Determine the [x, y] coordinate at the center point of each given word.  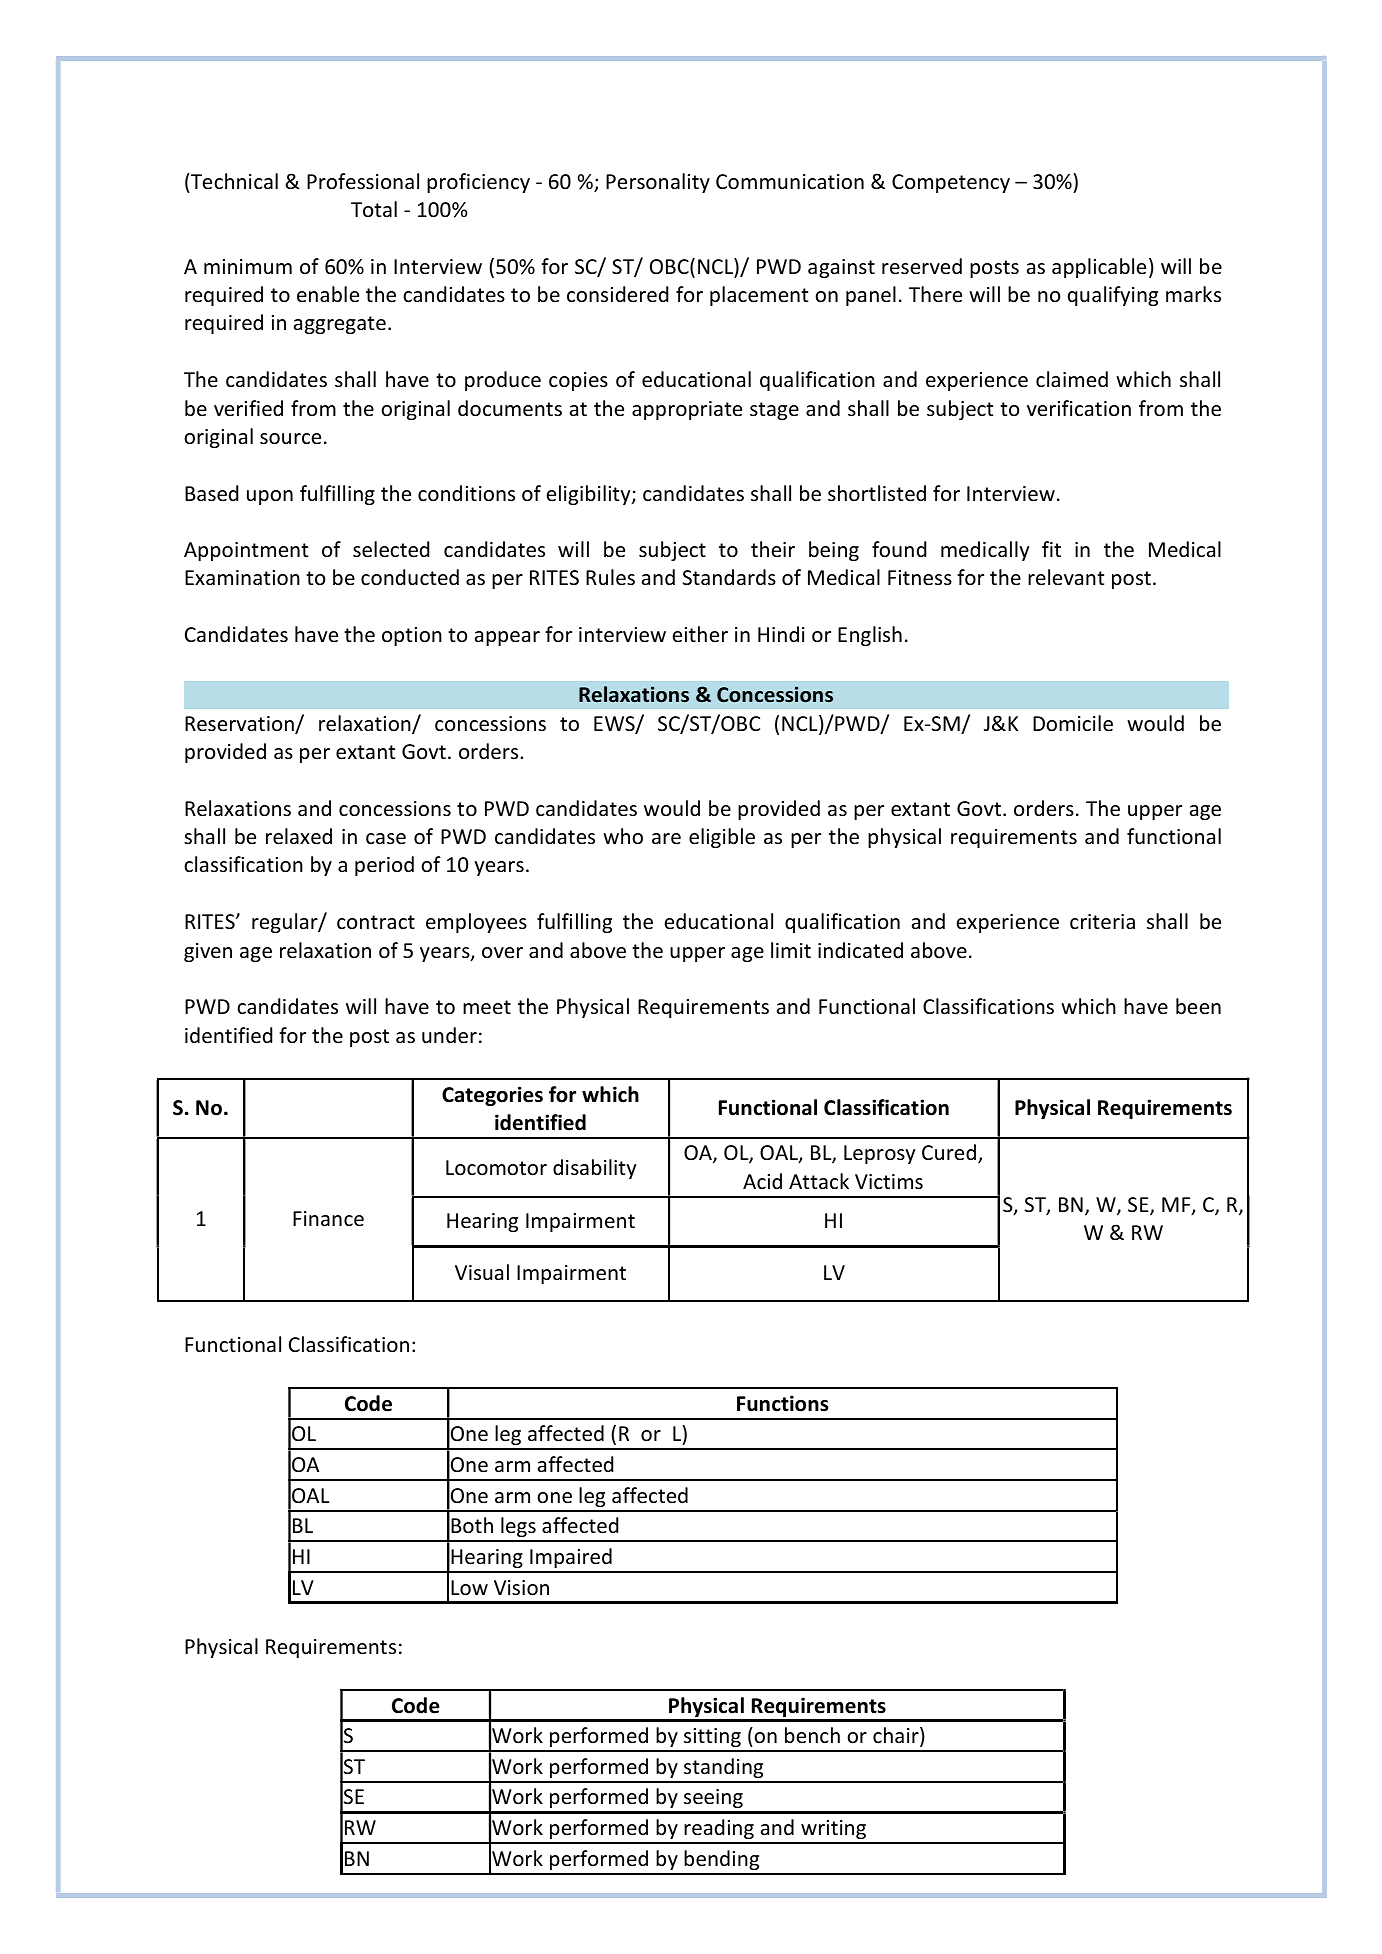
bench [812, 1735]
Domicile [1073, 723]
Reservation [240, 725]
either [700, 634]
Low [469, 1588]
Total [374, 209]
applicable [1099, 268]
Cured [950, 1153]
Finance [328, 1219]
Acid [762, 1181]
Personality [658, 183]
